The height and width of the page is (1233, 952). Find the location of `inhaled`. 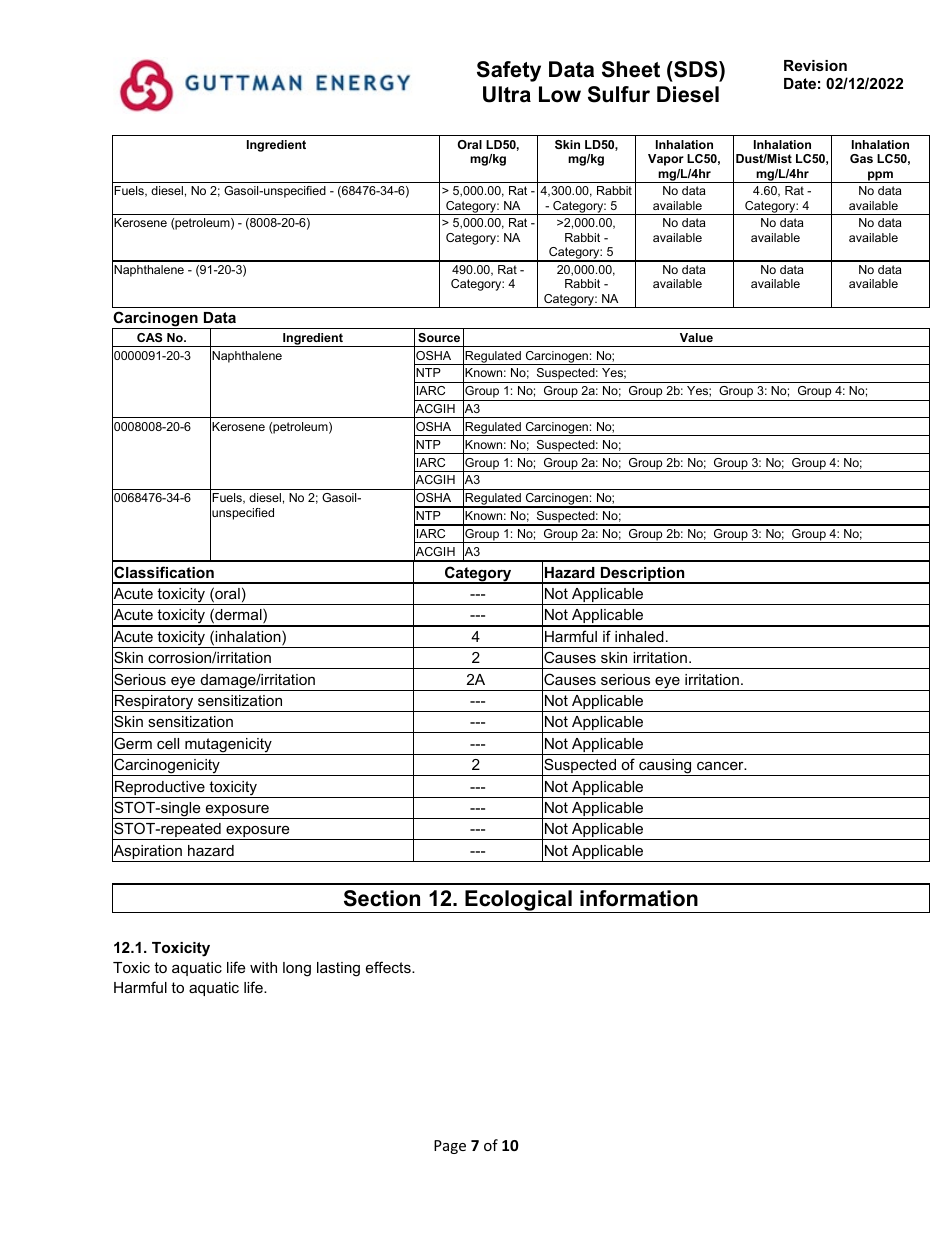

inhaled is located at coordinates (639, 636).
